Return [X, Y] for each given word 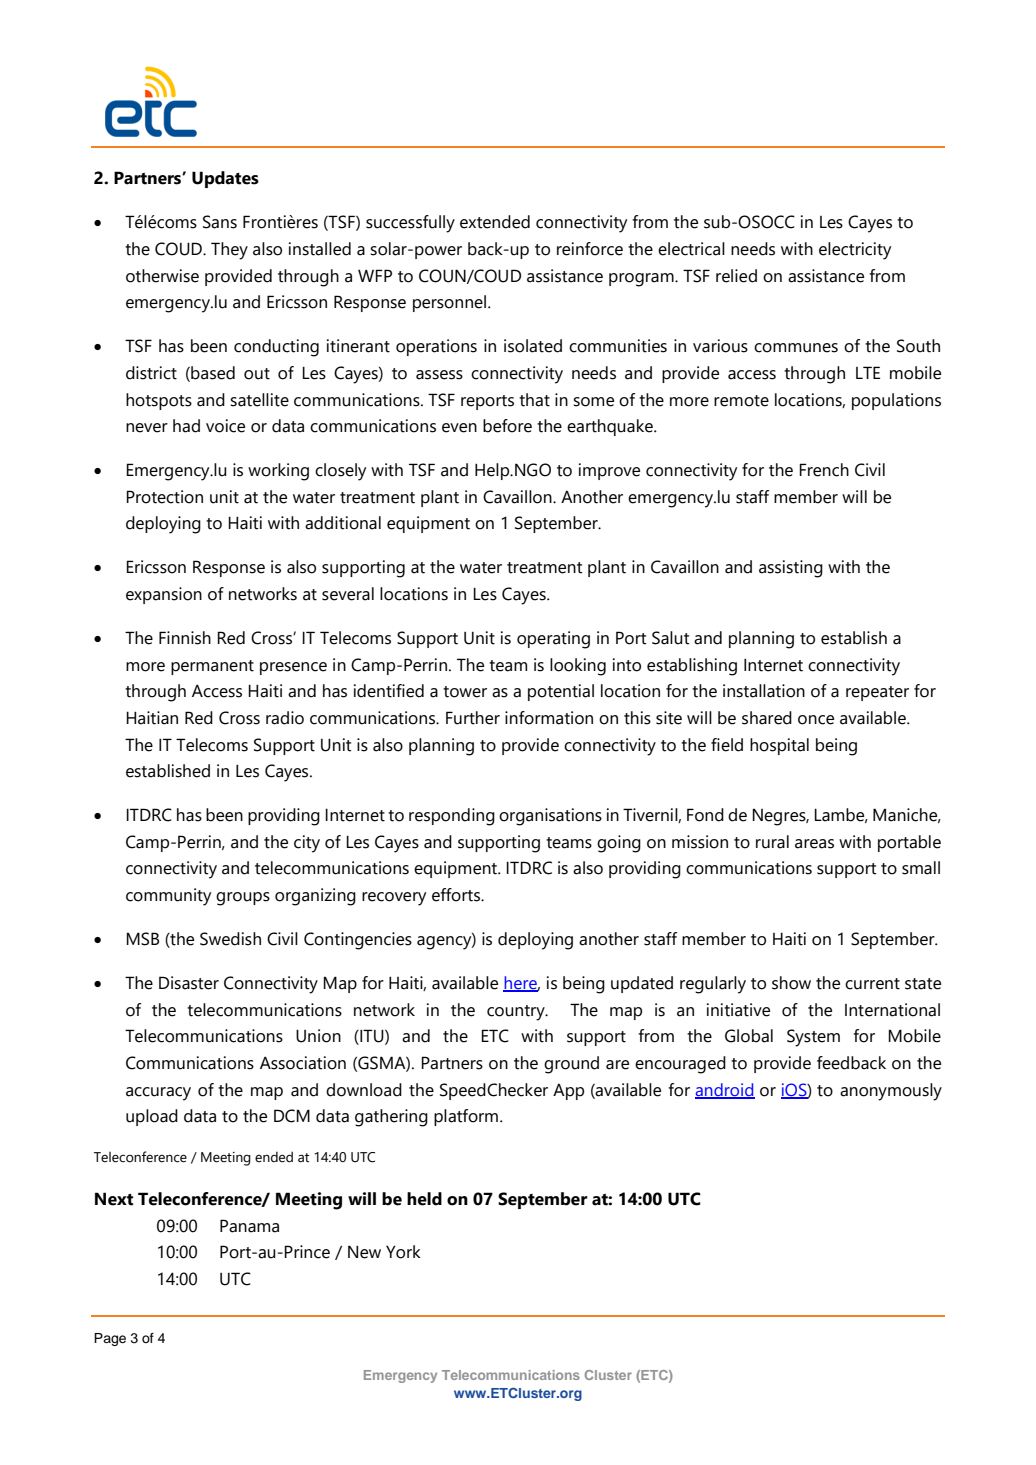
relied [736, 276]
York [403, 1252]
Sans [220, 222]
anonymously [891, 1092]
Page [110, 1339]
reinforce [590, 249]
